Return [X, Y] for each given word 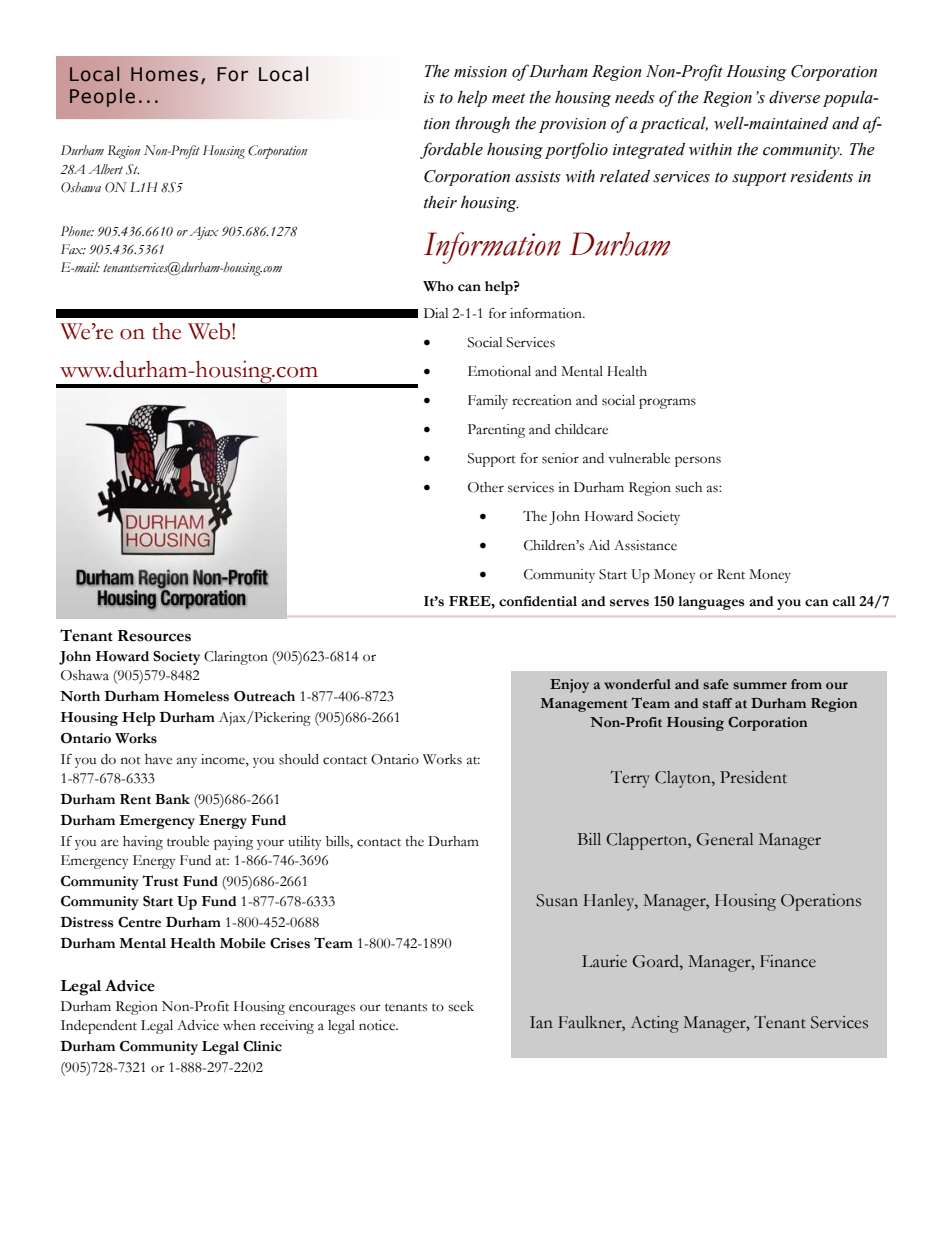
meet [508, 98]
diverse [794, 97]
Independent [99, 1027]
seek [461, 1006]
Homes [164, 74]
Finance [788, 961]
